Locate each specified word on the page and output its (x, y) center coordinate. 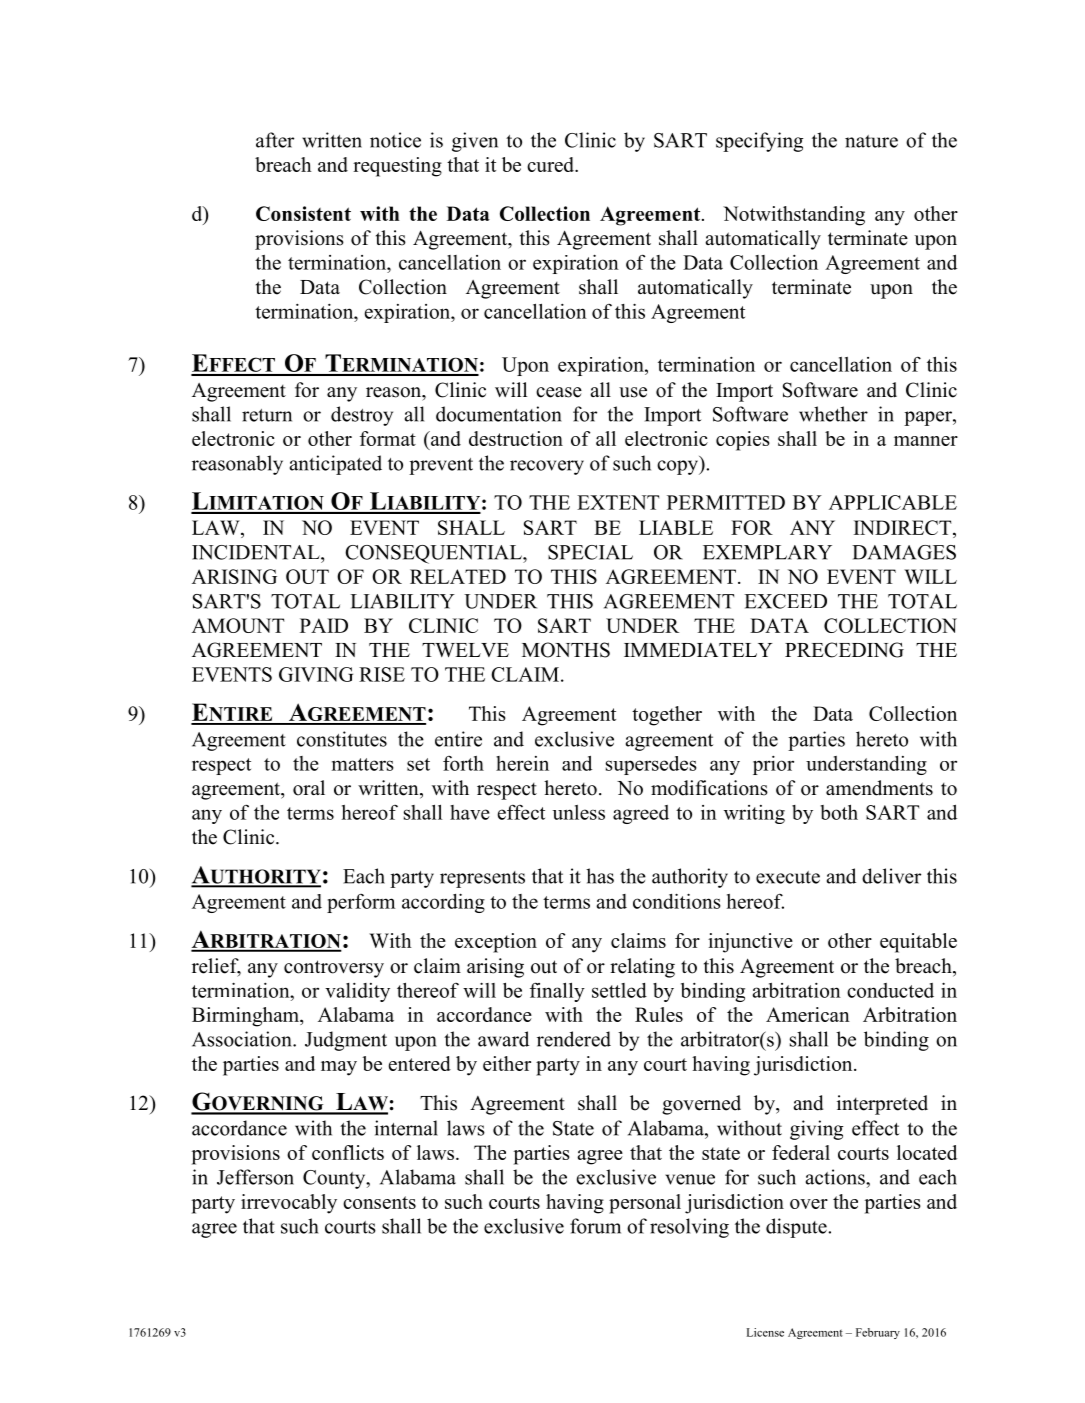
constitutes (342, 739)
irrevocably (289, 1204)
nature (871, 141)
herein (522, 763)
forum (595, 1226)
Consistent (303, 213)
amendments (879, 788)
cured (551, 164)
